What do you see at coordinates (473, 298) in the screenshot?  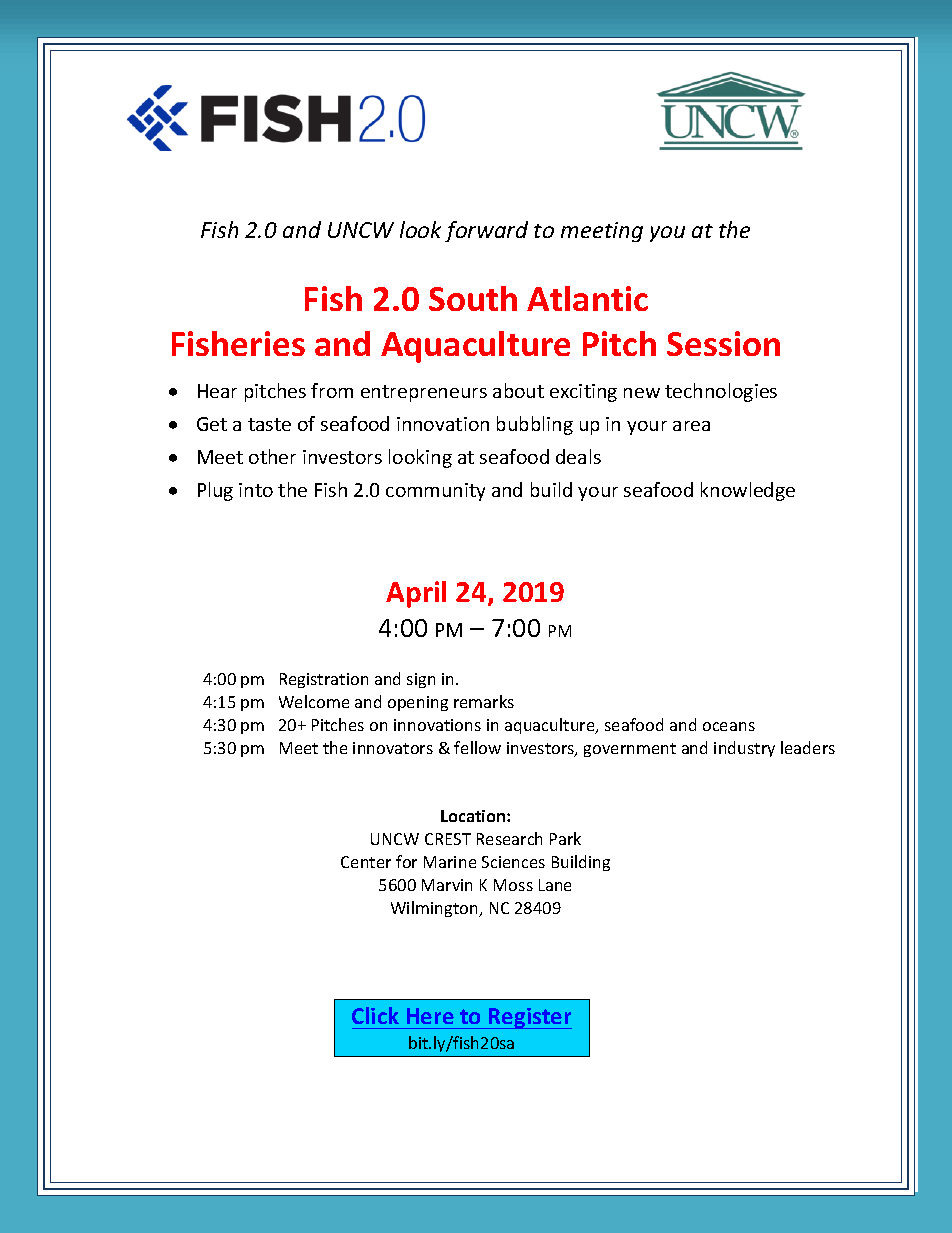 I see `South` at bounding box center [473, 298].
